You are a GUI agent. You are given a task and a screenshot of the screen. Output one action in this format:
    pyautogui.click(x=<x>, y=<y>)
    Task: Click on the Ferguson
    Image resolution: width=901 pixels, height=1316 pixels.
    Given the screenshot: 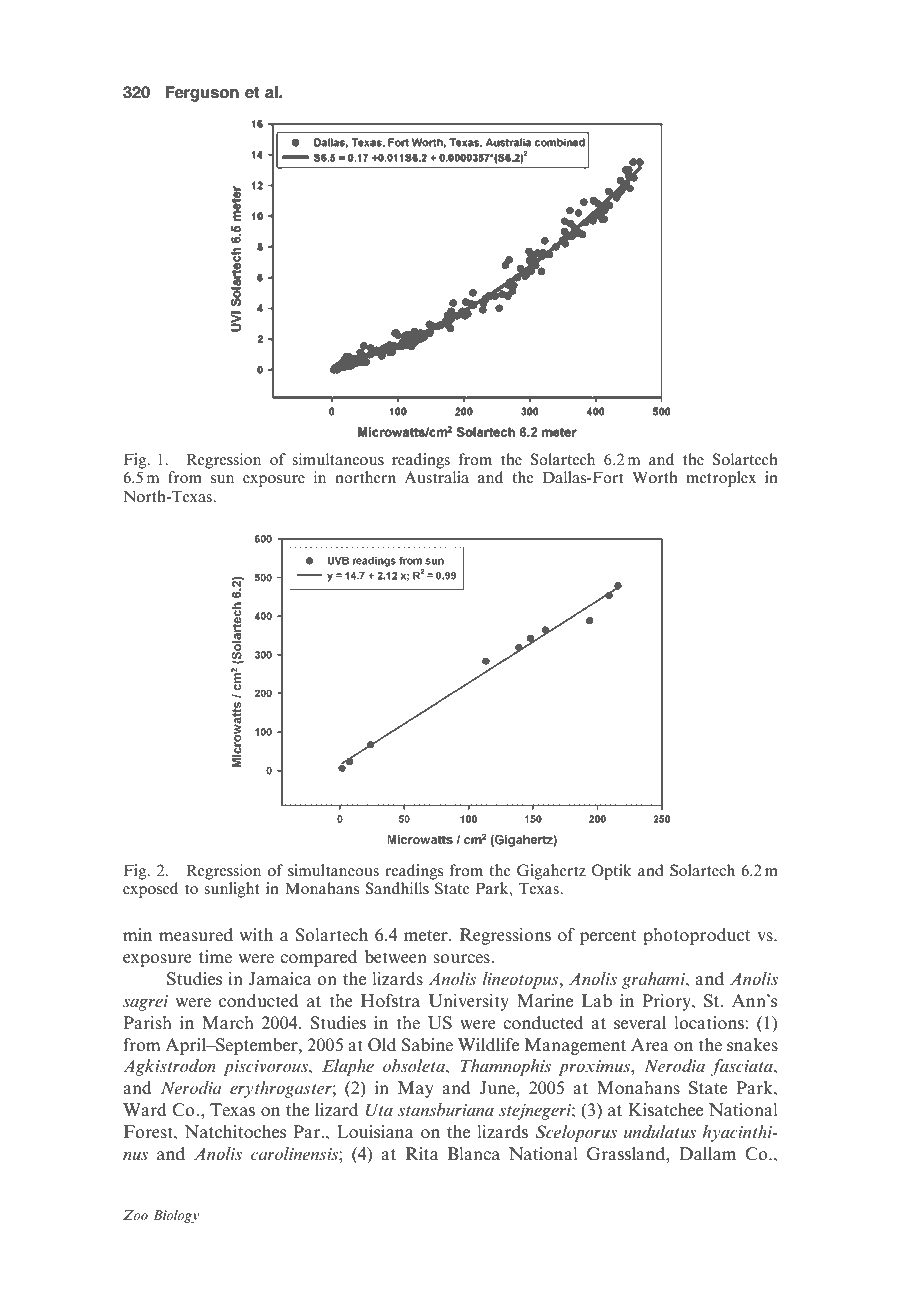 What is the action you would take?
    pyautogui.click(x=202, y=94)
